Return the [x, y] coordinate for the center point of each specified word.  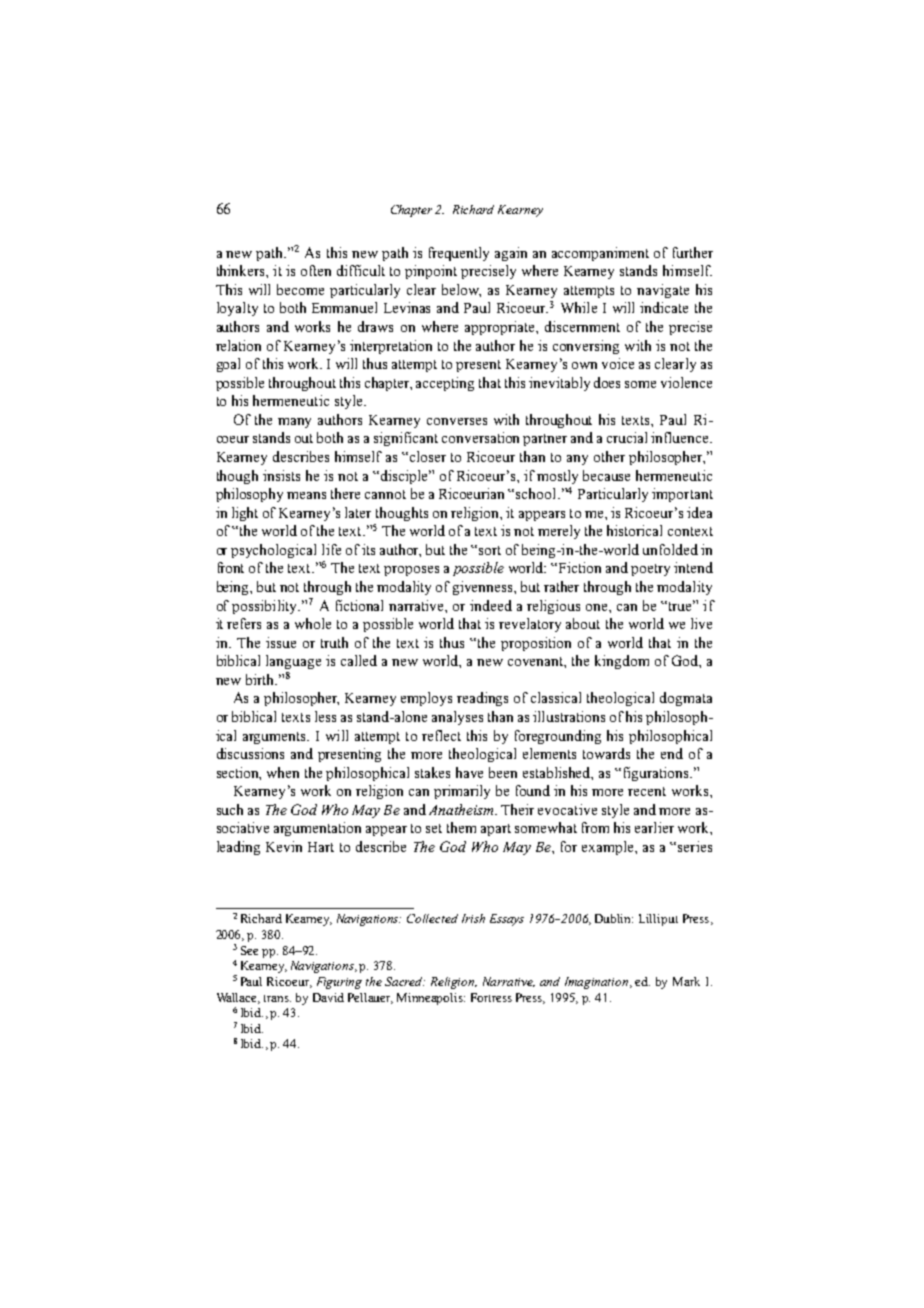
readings [482, 699]
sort [490, 550]
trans [277, 998]
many [294, 423]
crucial [627, 437]
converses [457, 421]
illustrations [569, 716]
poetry [650, 570]
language [293, 662]
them [461, 827]
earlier [654, 827]
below [461, 290]
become [300, 289]
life [331, 549]
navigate [663, 291]
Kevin [284, 846]
